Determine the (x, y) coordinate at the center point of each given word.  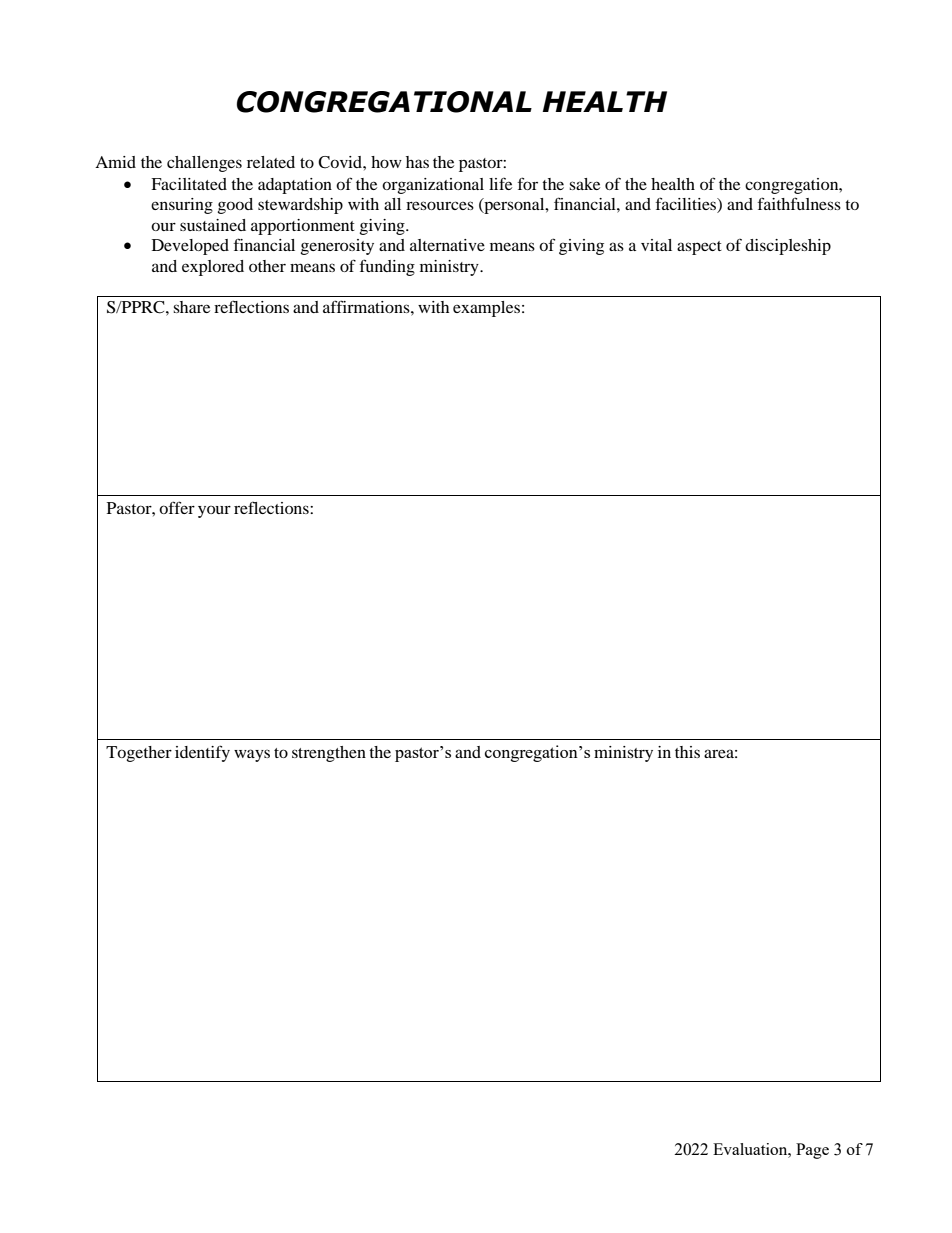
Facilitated (189, 184)
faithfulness (799, 203)
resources (440, 205)
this (687, 752)
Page (812, 1151)
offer (177, 507)
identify (202, 753)
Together (139, 754)
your (214, 511)
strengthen (329, 754)
